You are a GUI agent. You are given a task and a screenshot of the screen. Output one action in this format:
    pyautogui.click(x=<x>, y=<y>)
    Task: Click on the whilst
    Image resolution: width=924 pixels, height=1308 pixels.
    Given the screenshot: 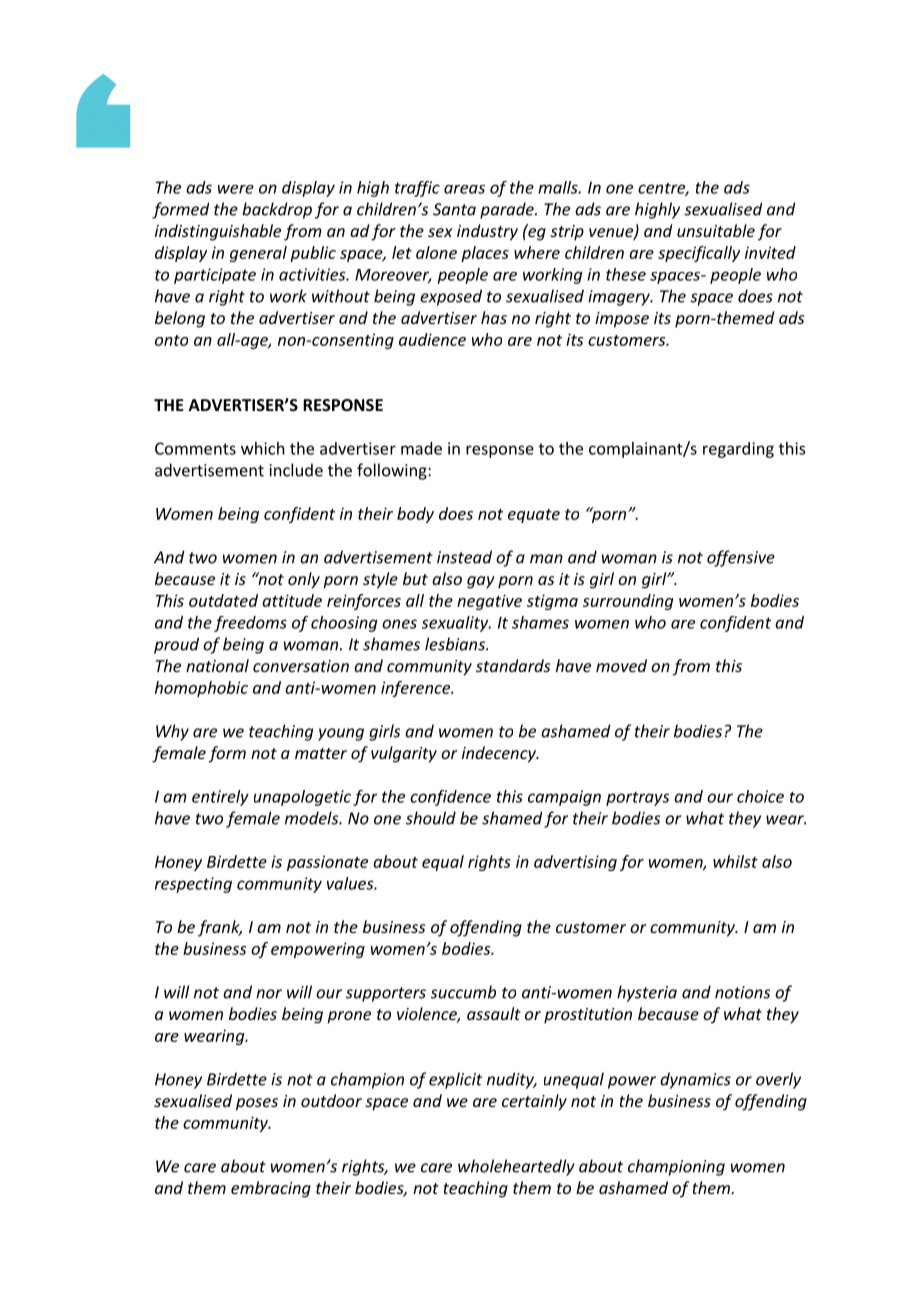 What is the action you would take?
    pyautogui.click(x=735, y=861)
